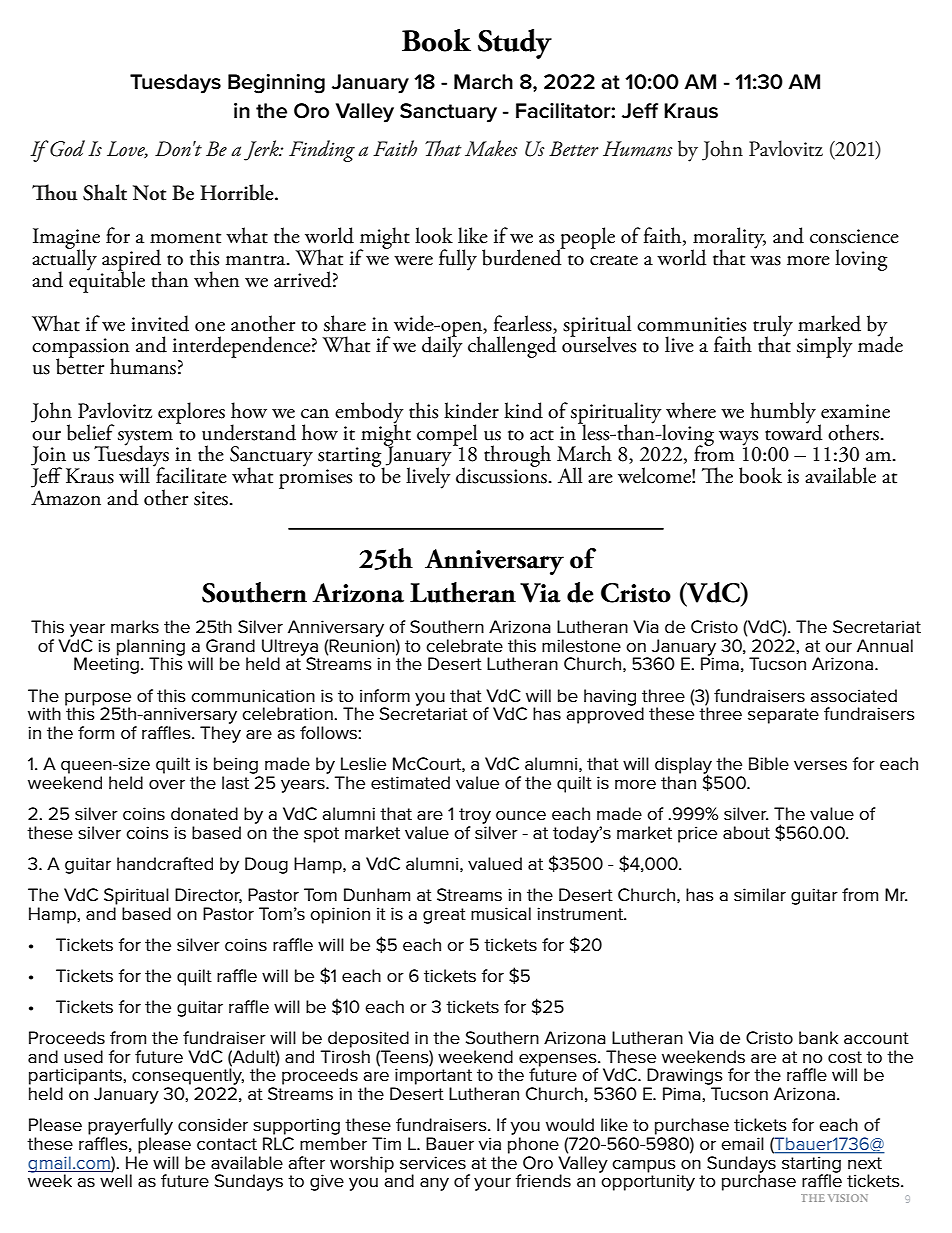 The height and width of the screenshot is (1233, 952). I want to click on God, so click(67, 148).
